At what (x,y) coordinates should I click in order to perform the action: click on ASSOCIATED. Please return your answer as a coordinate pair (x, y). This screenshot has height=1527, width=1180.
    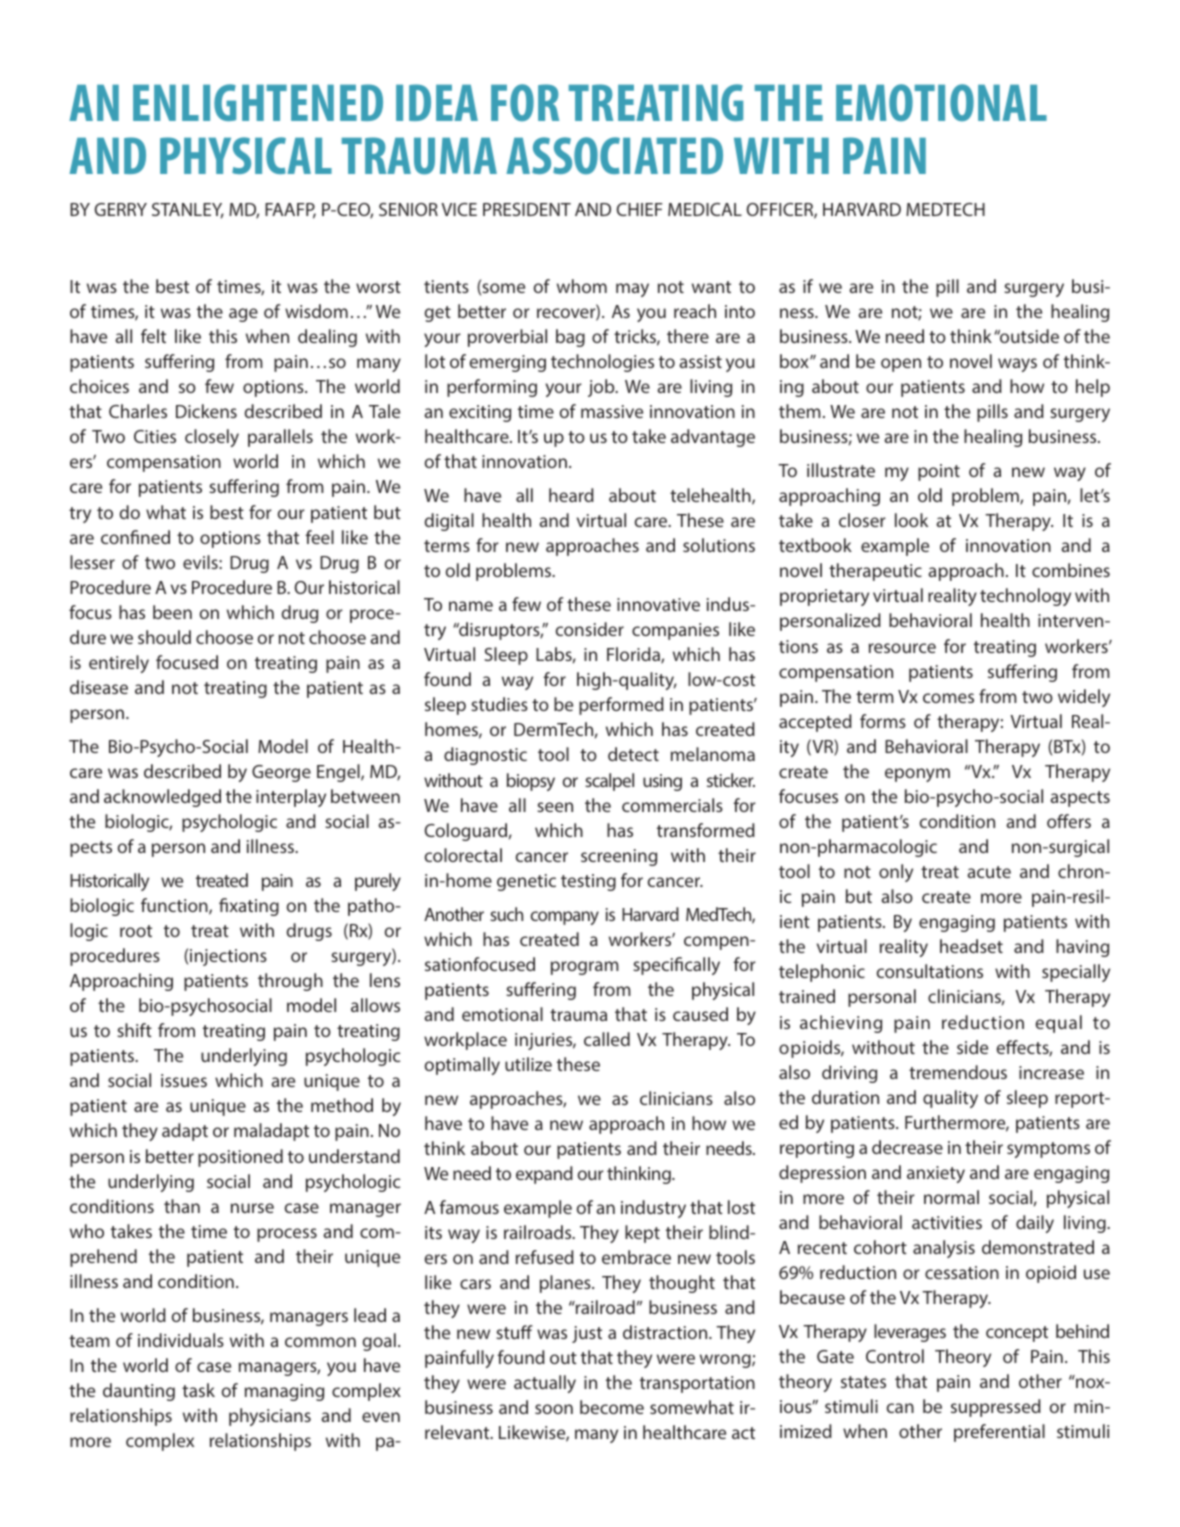
    Looking at the image, I should click on (614, 155).
